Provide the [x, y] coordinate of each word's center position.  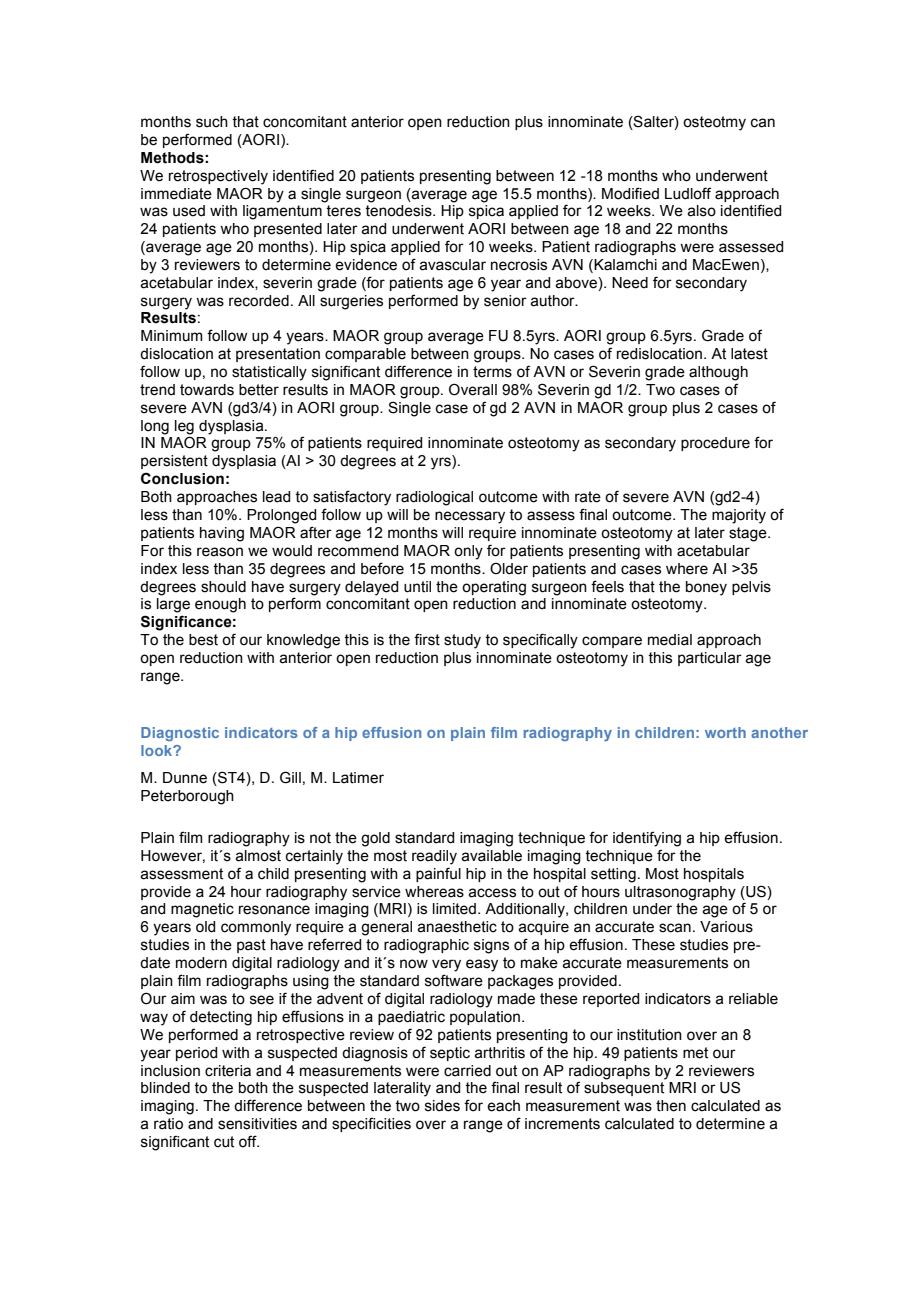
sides [442, 1106]
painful [438, 874]
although [718, 373]
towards [207, 390]
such [212, 122]
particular [710, 659]
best [203, 640]
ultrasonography [680, 893]
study [462, 641]
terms [492, 372]
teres [343, 211]
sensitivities [257, 1124]
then [671, 1106]
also [701, 211]
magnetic [202, 910]
